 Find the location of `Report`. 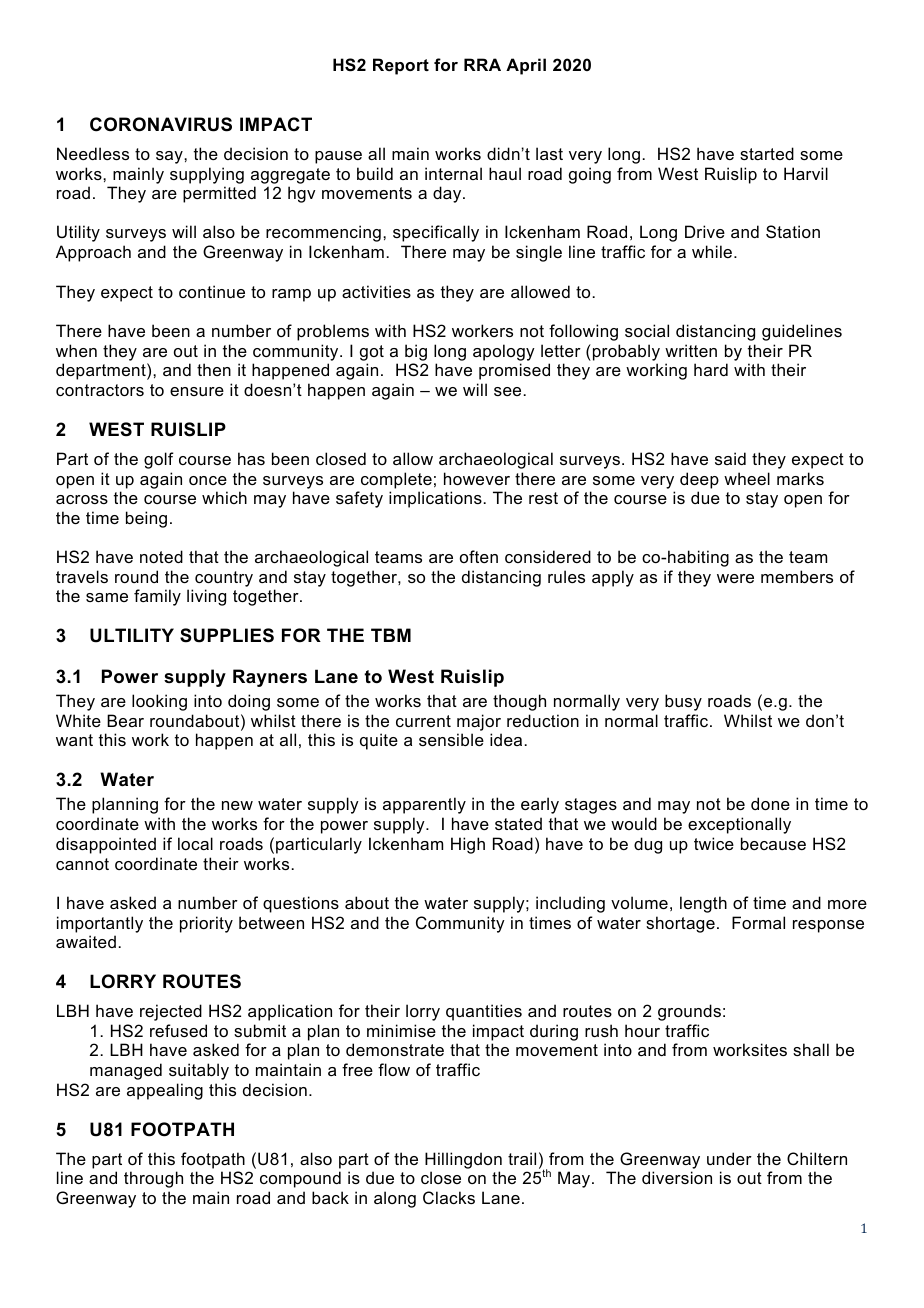

Report is located at coordinates (401, 66).
